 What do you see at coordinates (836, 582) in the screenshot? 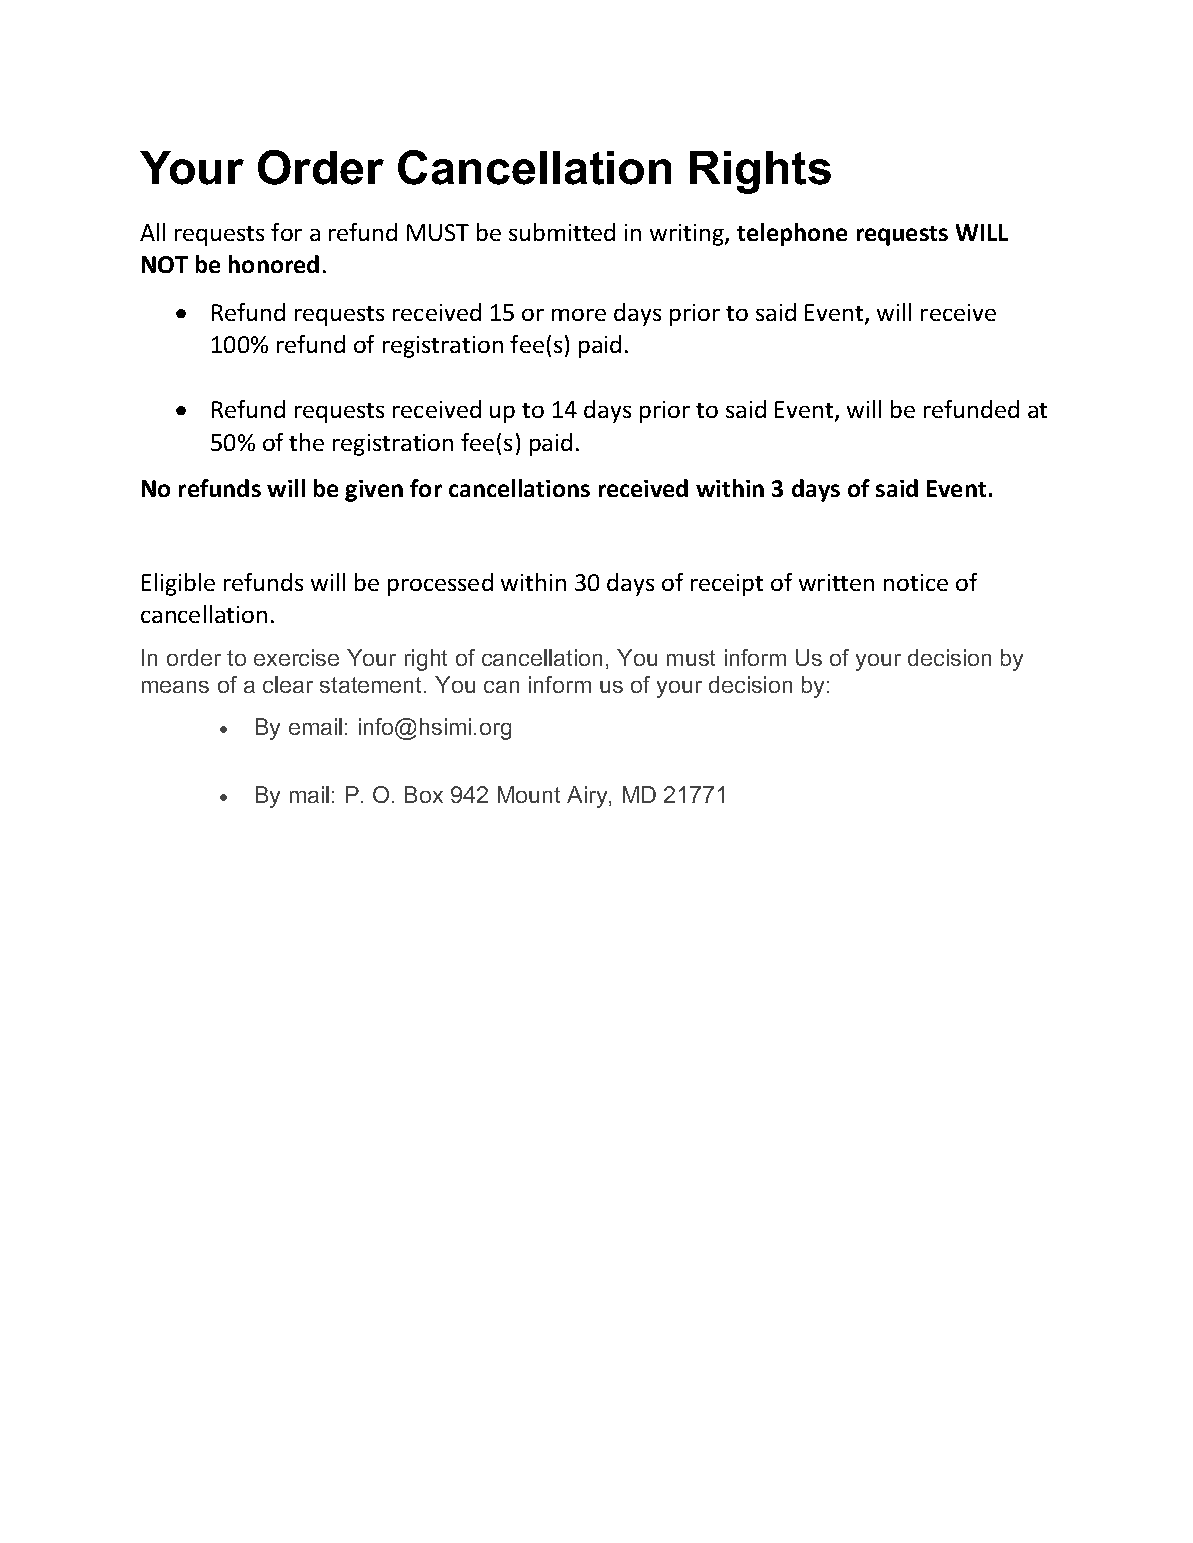
I see `written` at bounding box center [836, 582].
